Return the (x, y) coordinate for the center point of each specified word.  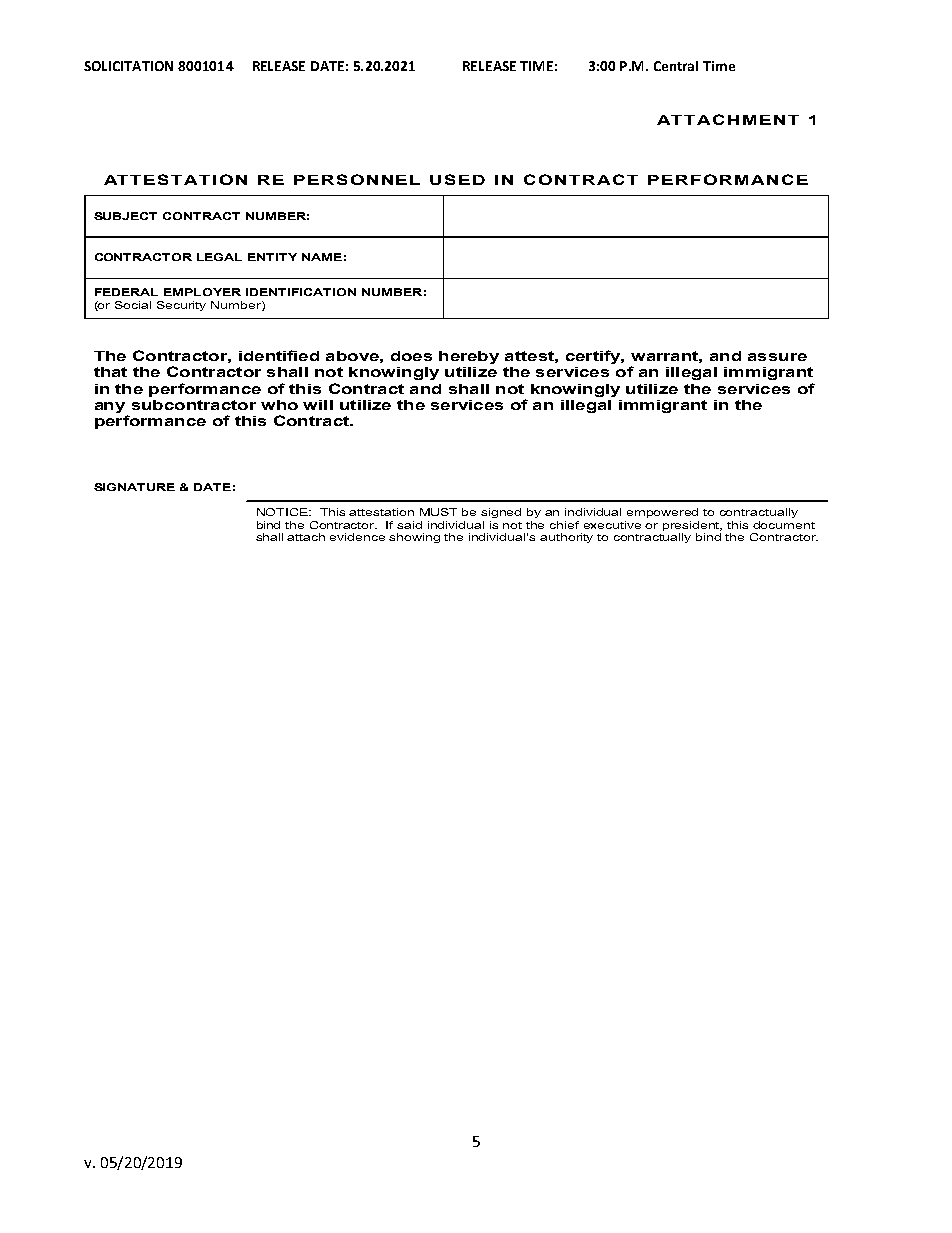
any (110, 407)
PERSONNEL (357, 179)
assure (777, 357)
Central (676, 66)
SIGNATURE (134, 487)
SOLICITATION (128, 66)
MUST (438, 512)
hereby (469, 357)
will (318, 405)
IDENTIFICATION (301, 292)
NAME (322, 257)
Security (181, 306)
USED (457, 179)
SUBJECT (125, 216)
